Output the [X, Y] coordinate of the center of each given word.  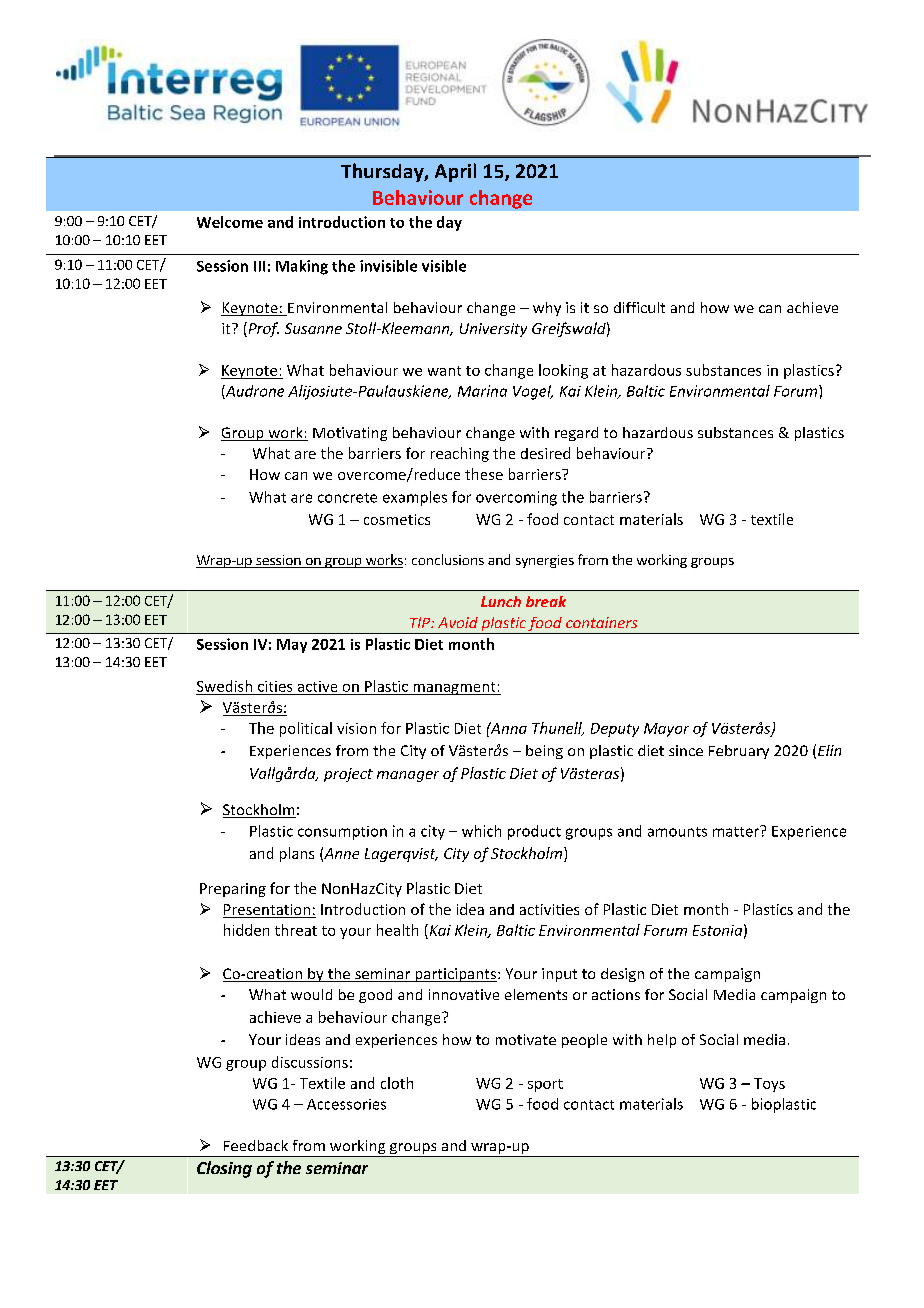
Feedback [256, 1145]
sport [545, 1085]
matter [737, 831]
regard [576, 434]
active [317, 686]
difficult [639, 307]
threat [296, 930]
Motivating [350, 434]
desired [545, 453]
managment [454, 688]
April [455, 172]
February [739, 752]
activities [549, 909]
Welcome [230, 222]
